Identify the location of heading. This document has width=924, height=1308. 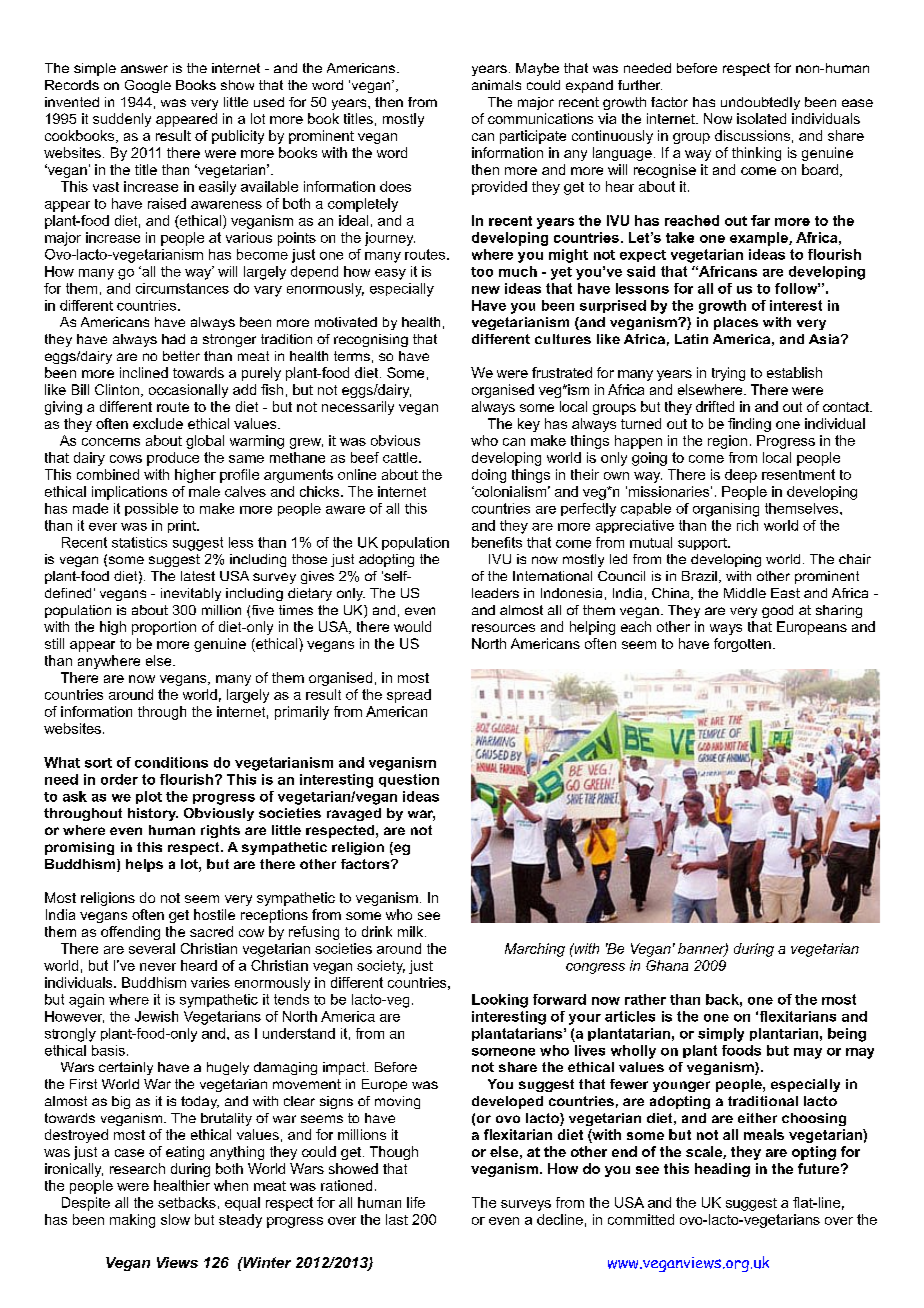
(722, 1170).
